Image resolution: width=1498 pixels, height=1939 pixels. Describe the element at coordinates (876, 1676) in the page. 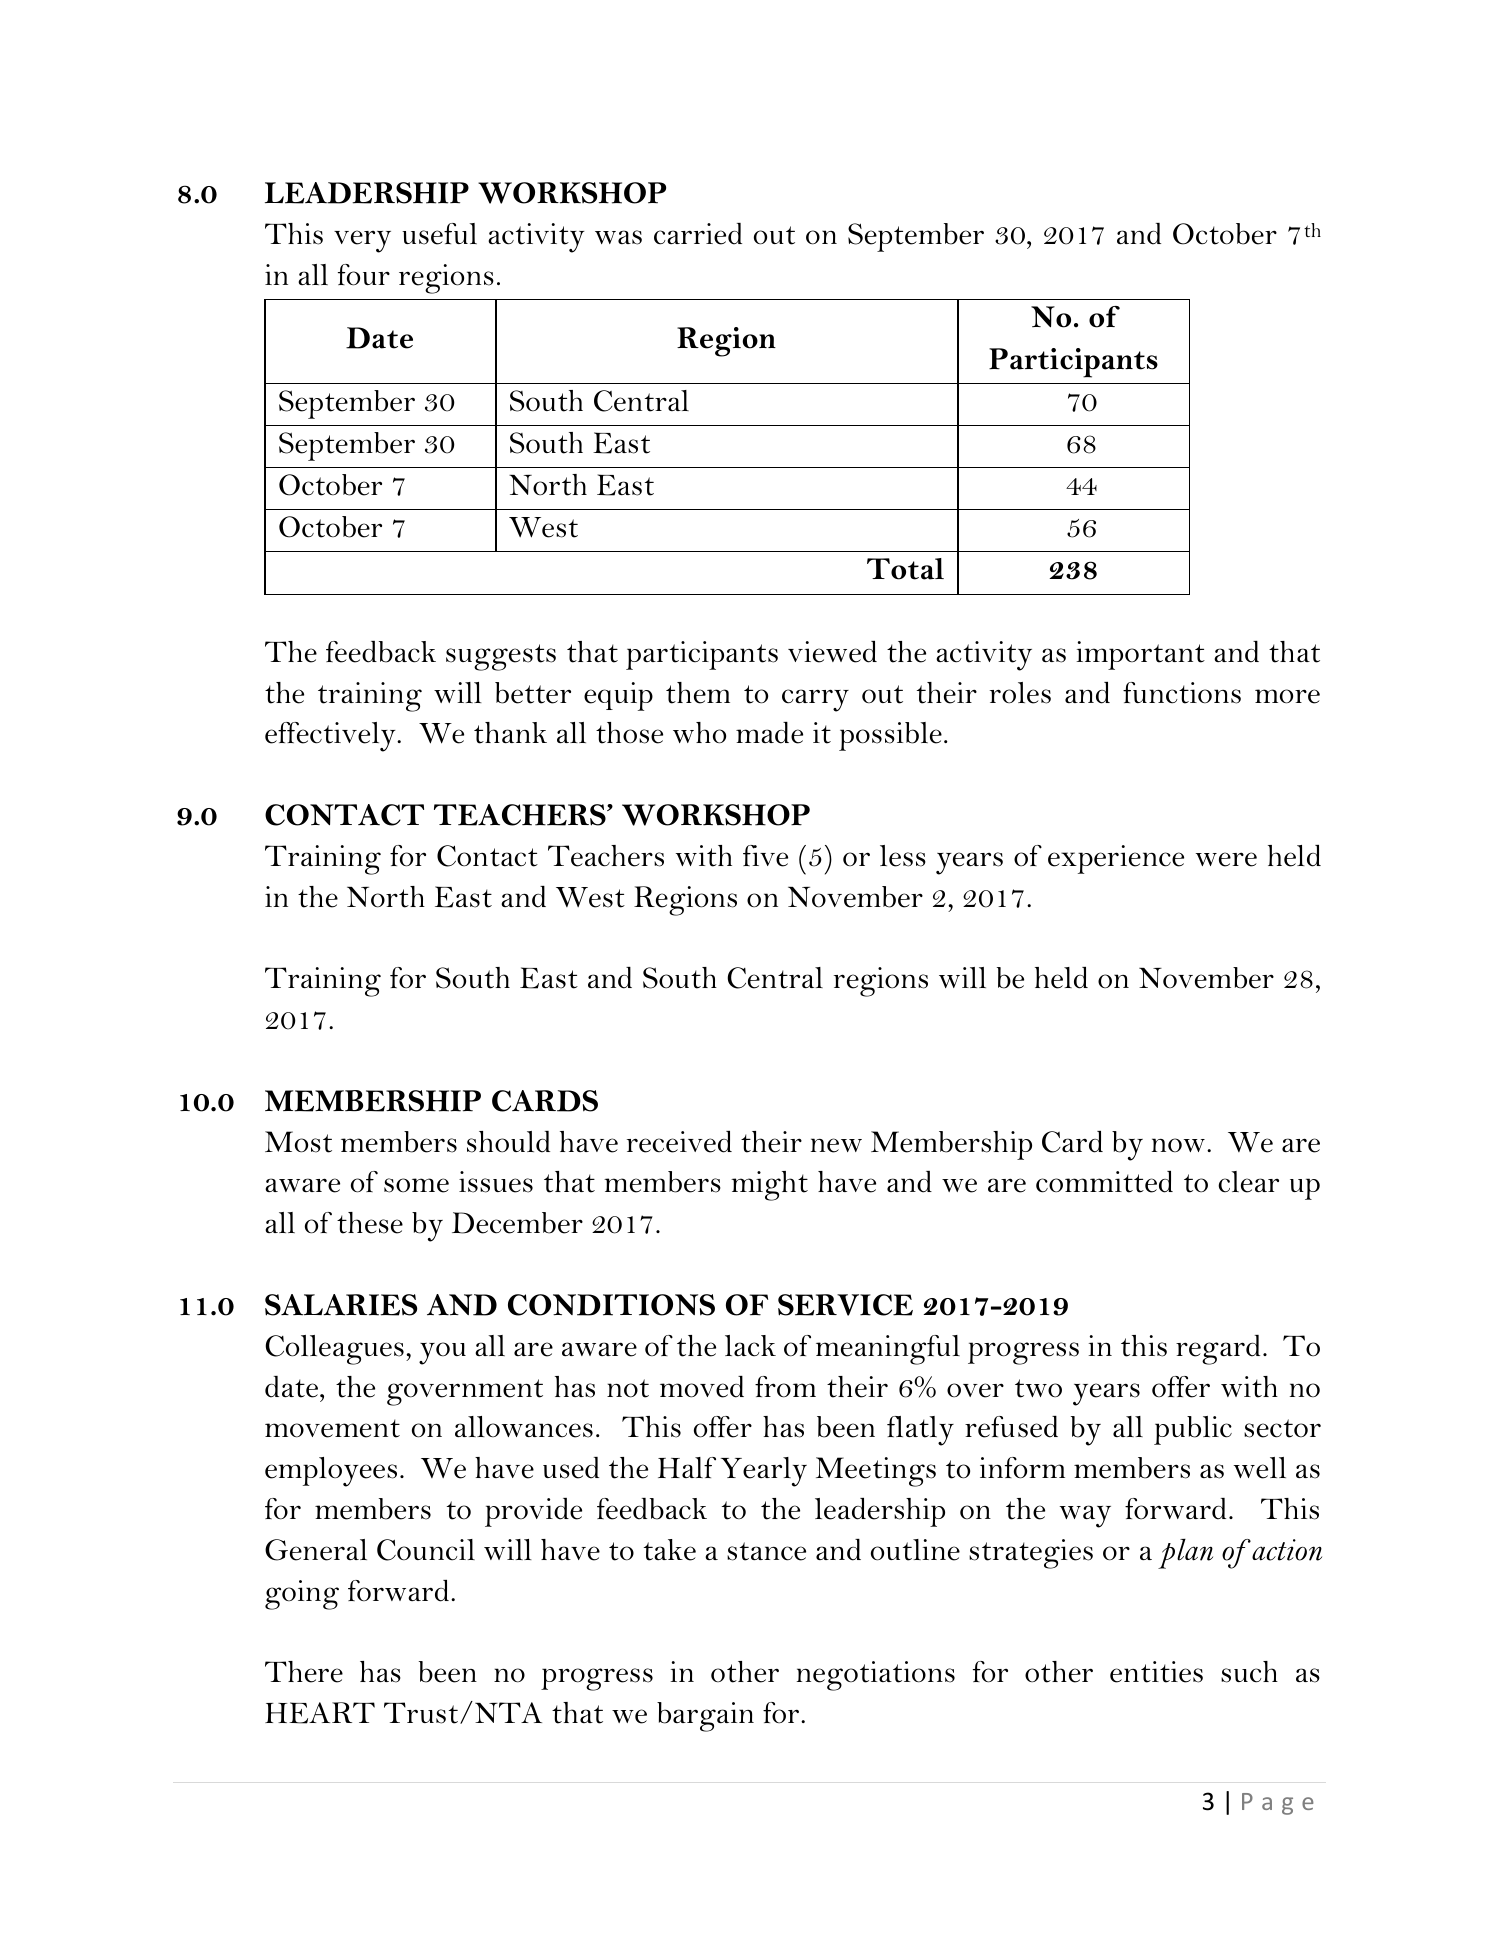

I see `negotiations` at that location.
